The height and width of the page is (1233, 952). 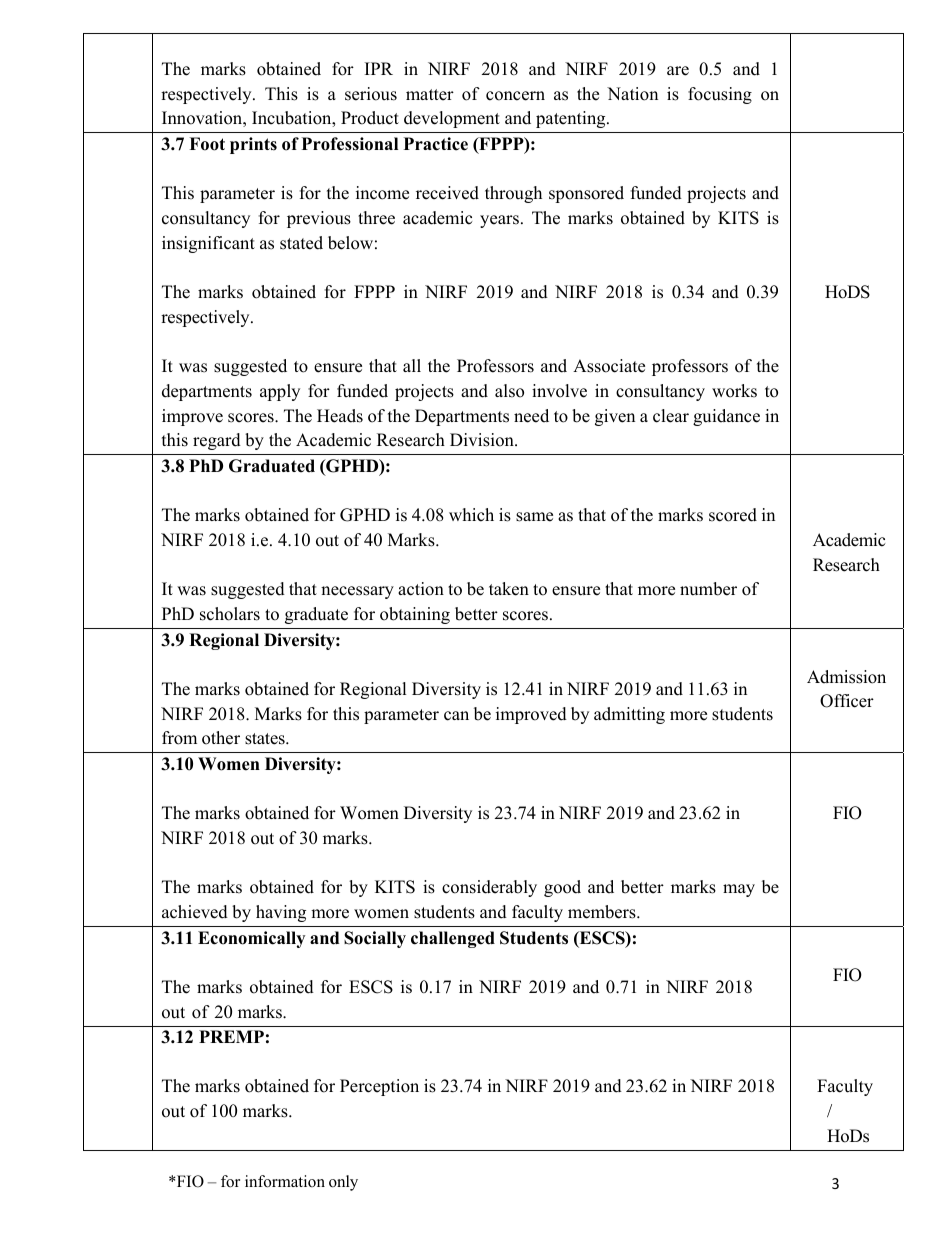 What do you see at coordinates (739, 890) in the page?
I see `may` at bounding box center [739, 890].
